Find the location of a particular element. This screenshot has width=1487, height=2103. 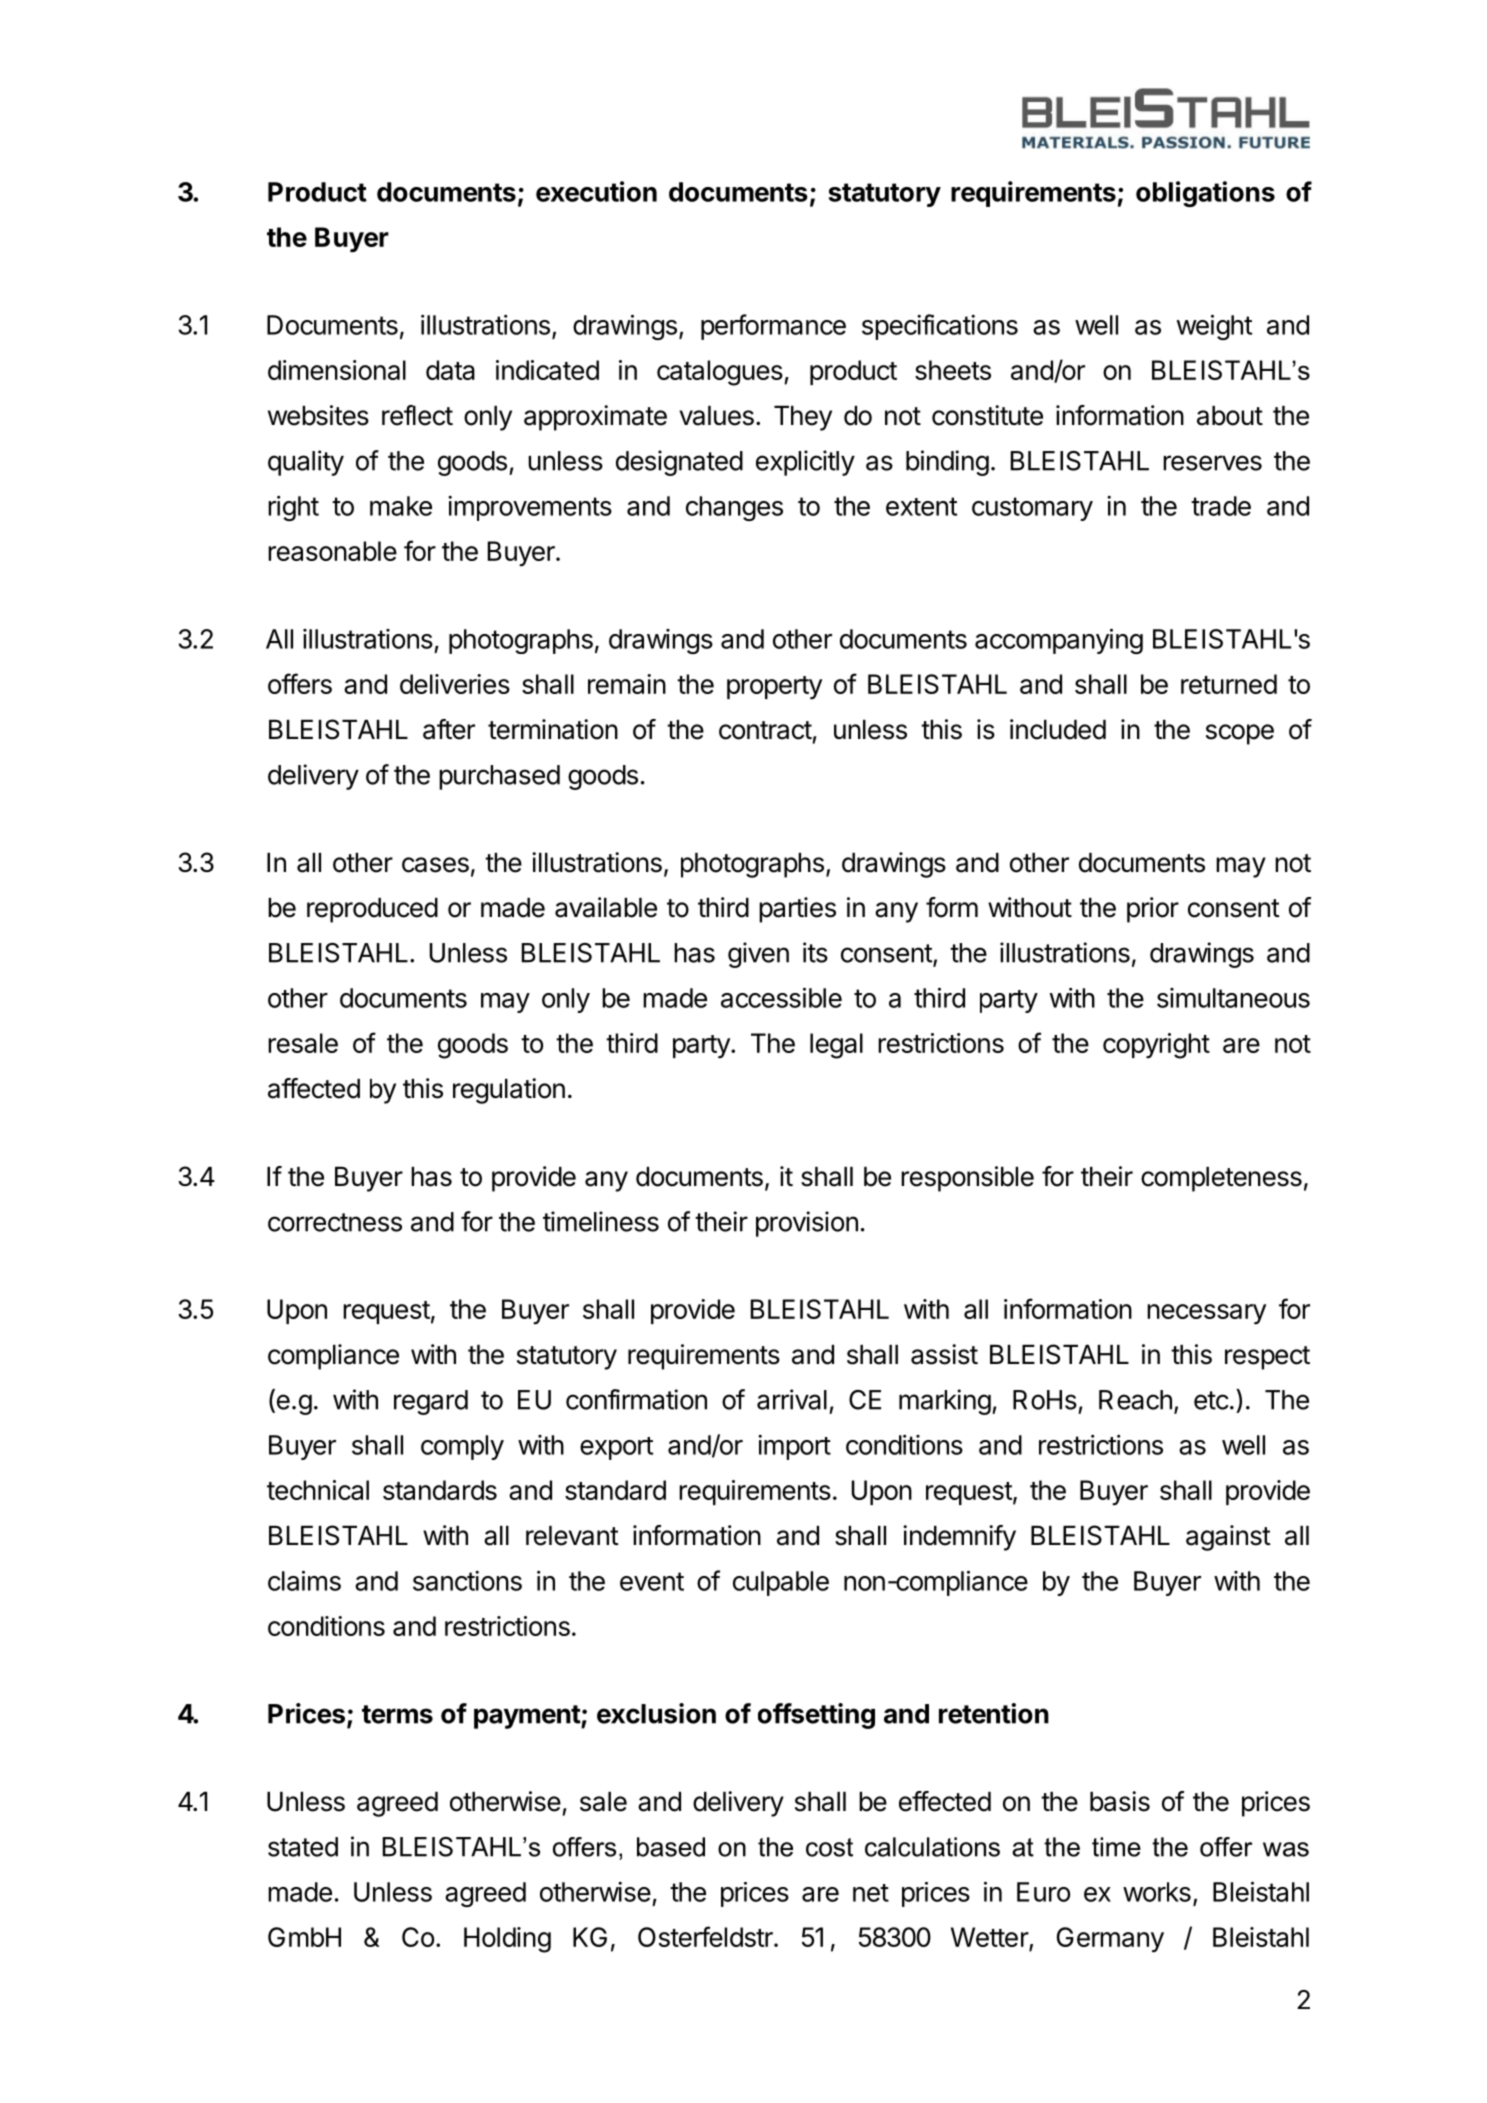

comply is located at coordinates (462, 1447).
